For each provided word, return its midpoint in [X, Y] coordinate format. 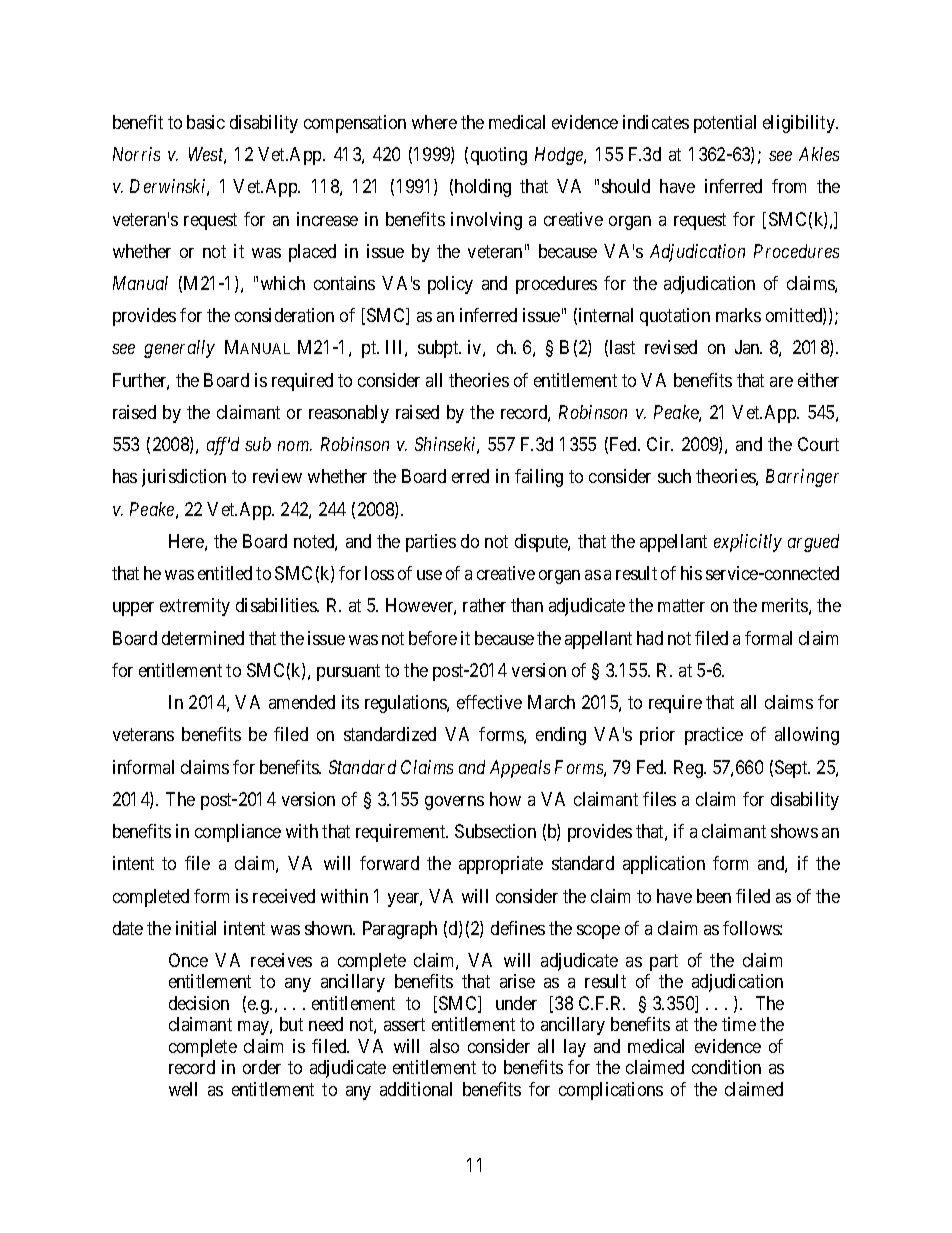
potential [725, 124]
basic [206, 122]
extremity [195, 607]
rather [484, 605]
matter [681, 606]
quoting [499, 156]
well [183, 1089]
